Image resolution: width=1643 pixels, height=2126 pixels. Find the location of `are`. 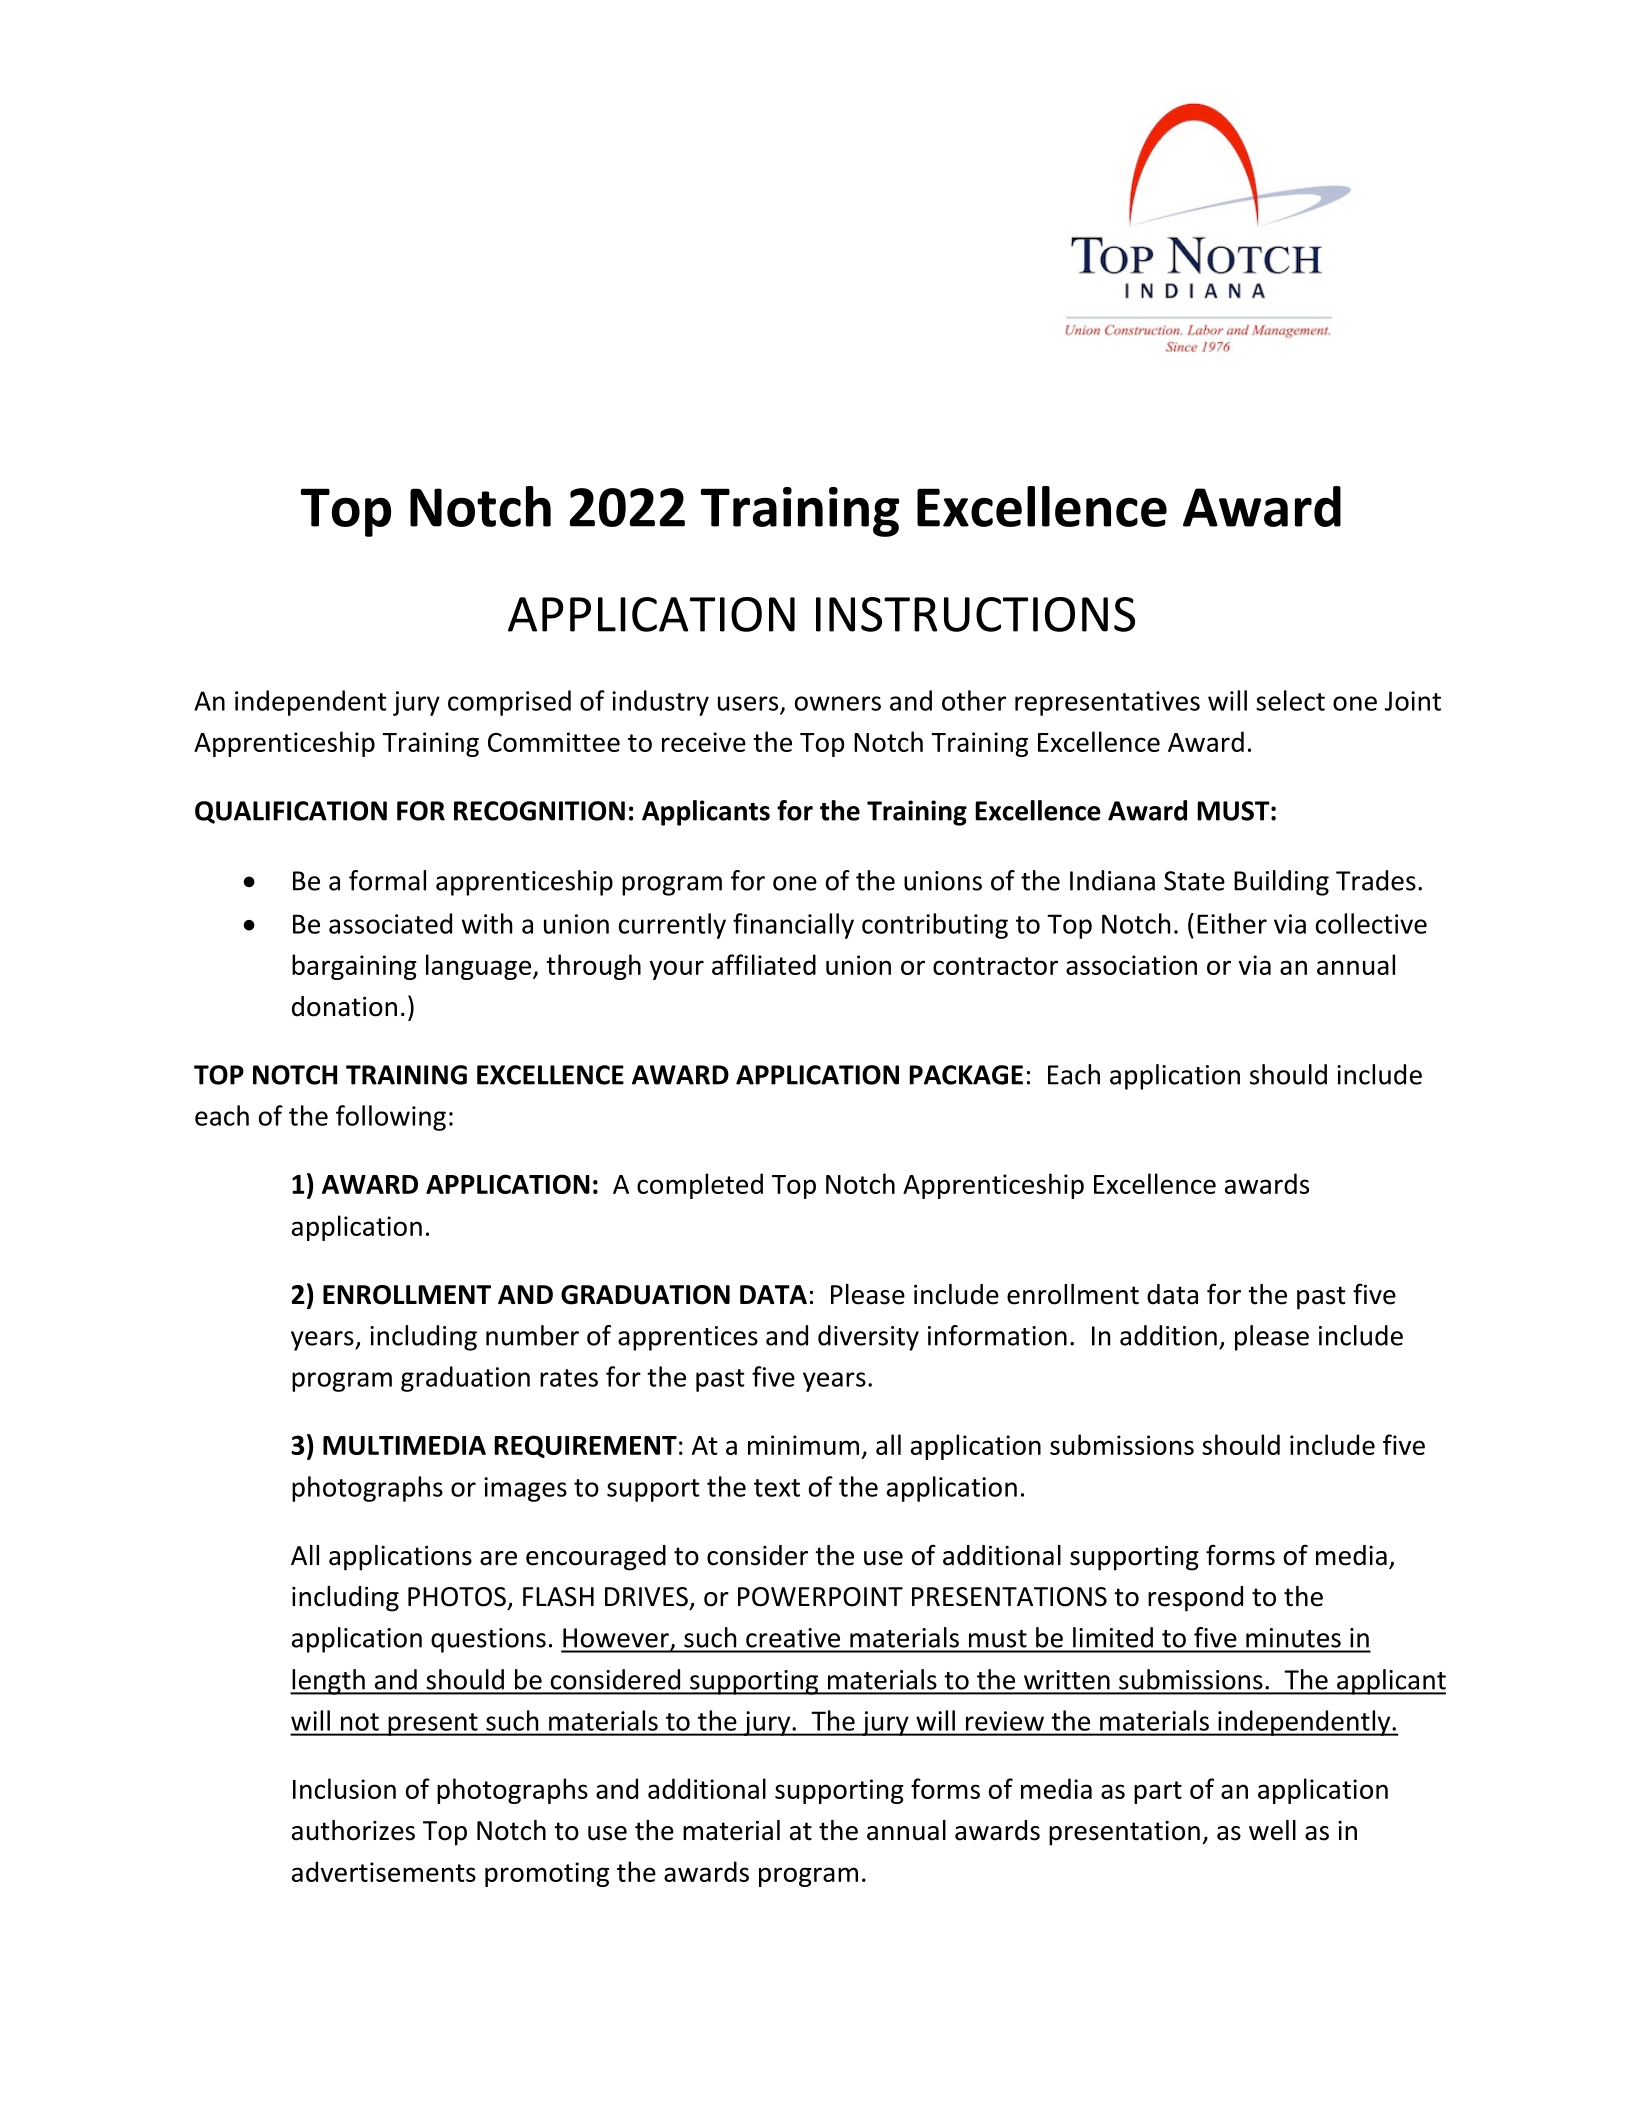

are is located at coordinates (498, 1558).
